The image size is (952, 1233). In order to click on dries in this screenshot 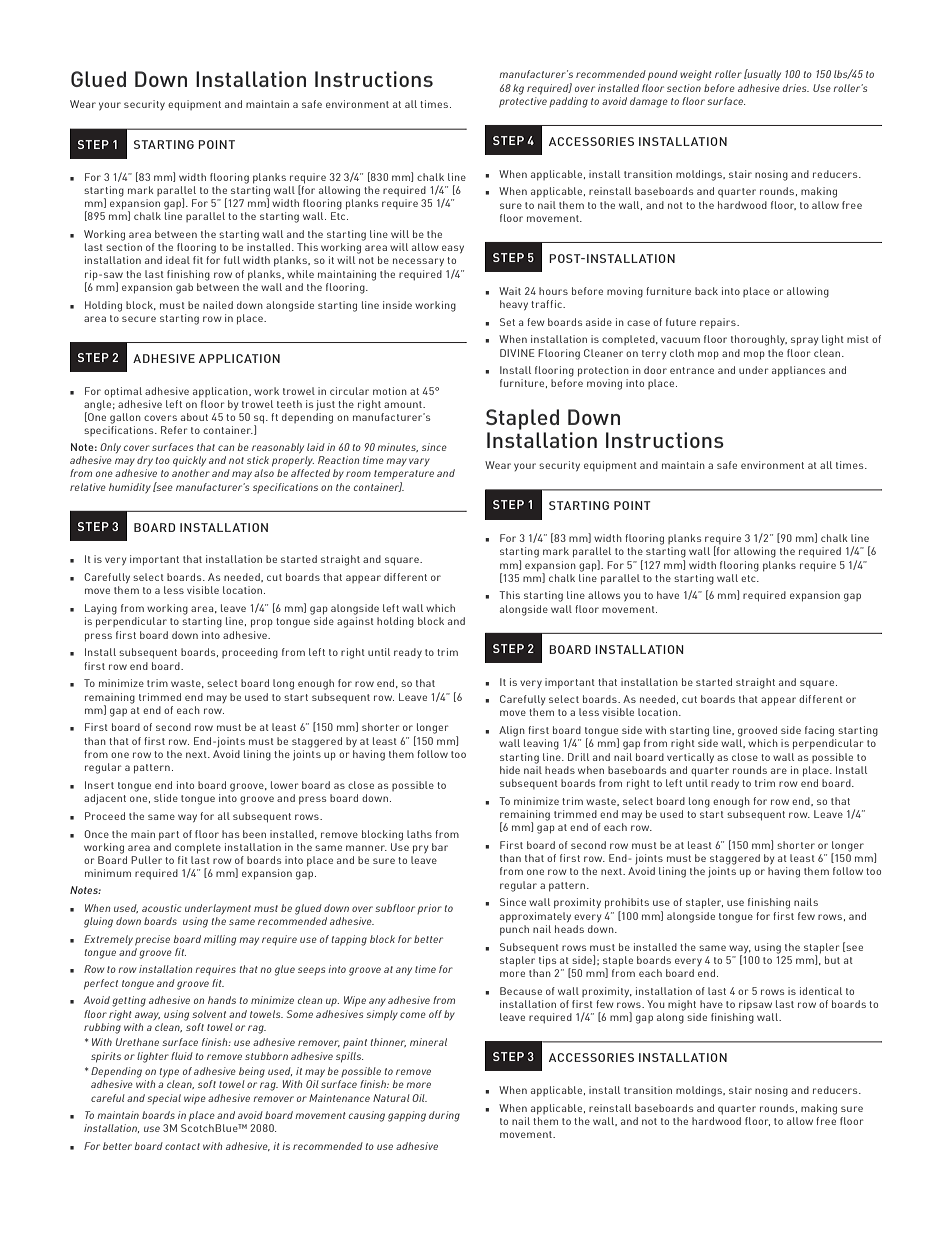, I will do `click(796, 88)`.
